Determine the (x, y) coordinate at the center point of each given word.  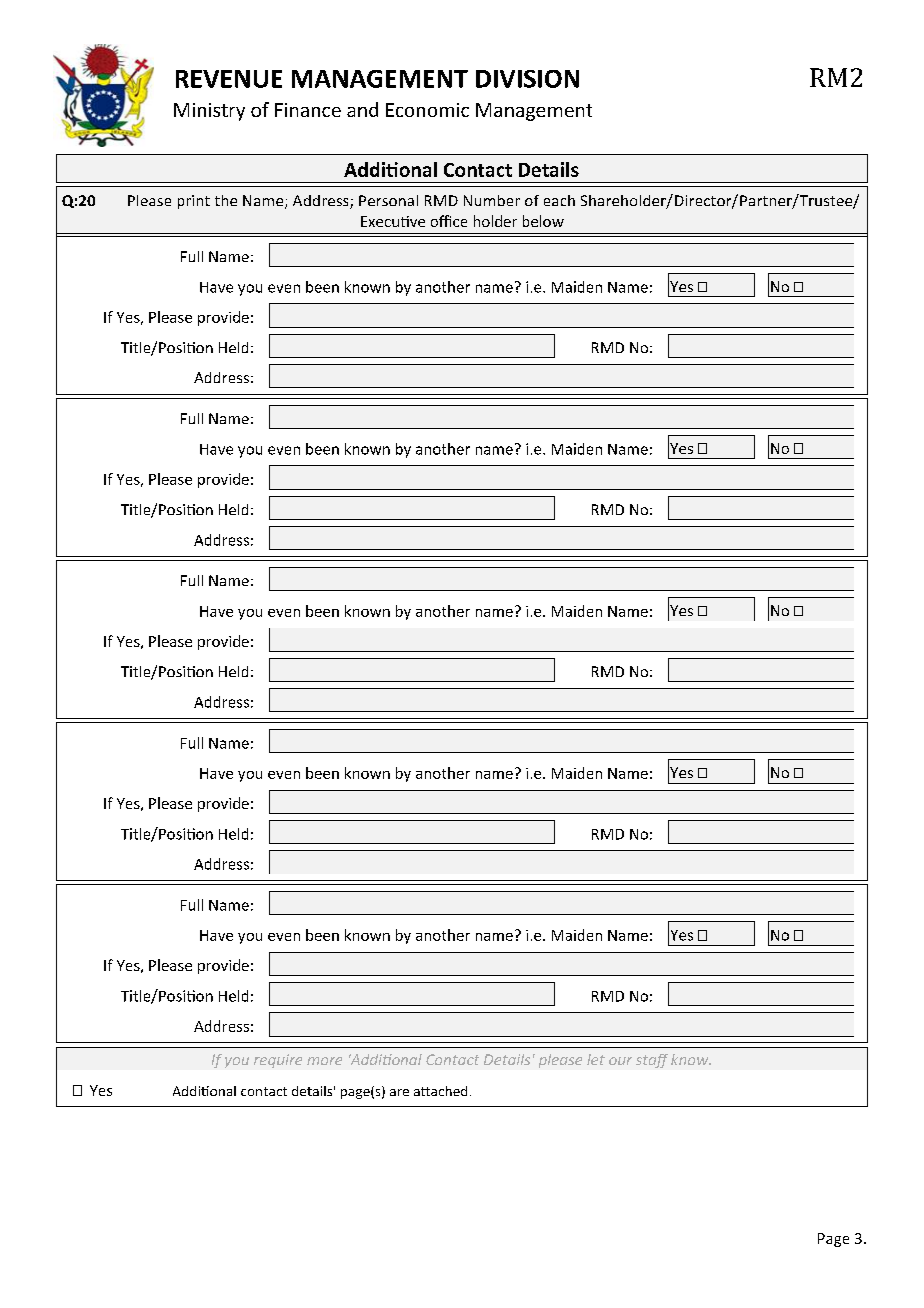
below (543, 221)
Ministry (209, 112)
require (278, 1061)
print (194, 202)
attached (440, 1091)
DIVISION (527, 79)
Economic (427, 110)
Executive (393, 221)
